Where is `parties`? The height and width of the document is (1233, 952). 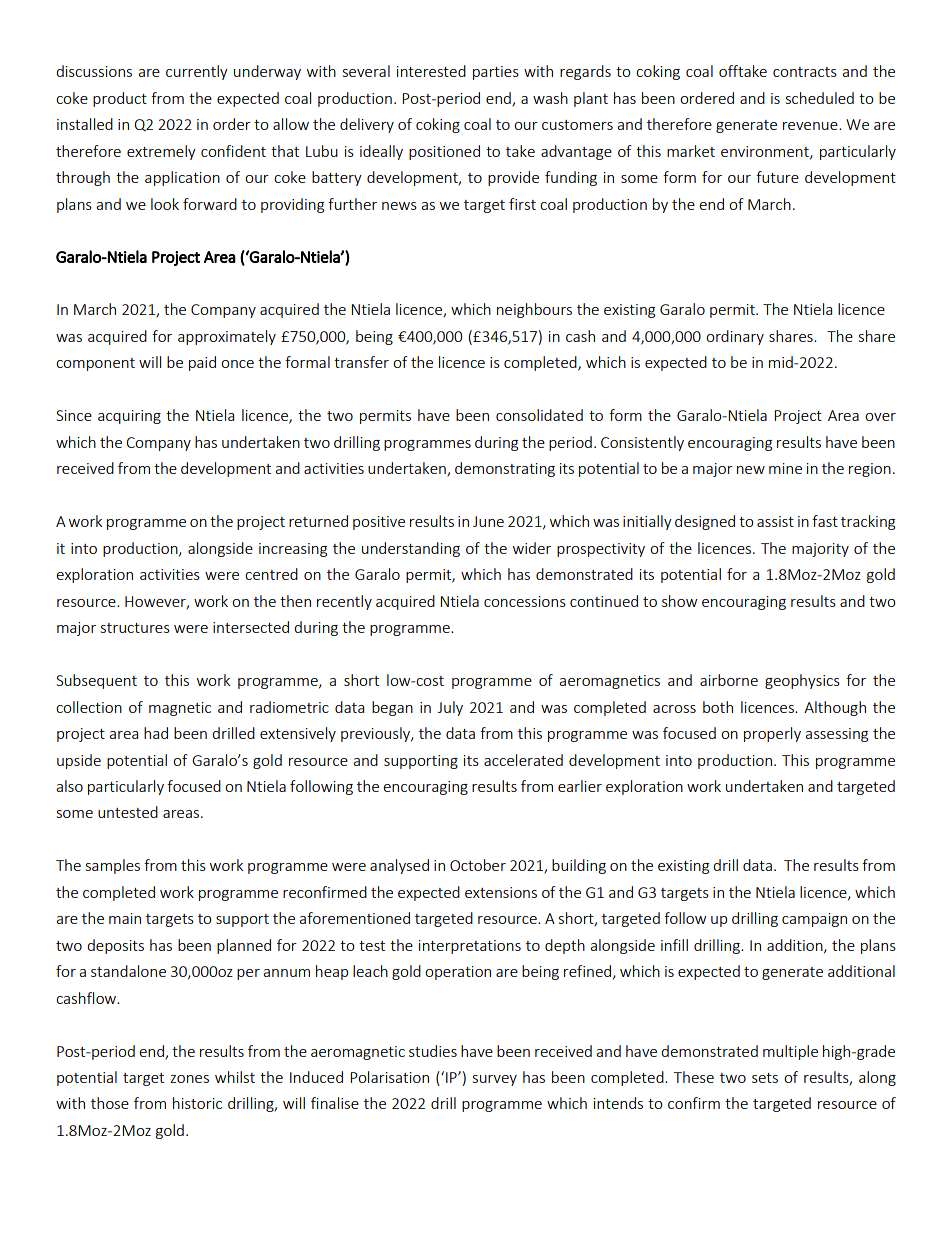 parties is located at coordinates (496, 73).
